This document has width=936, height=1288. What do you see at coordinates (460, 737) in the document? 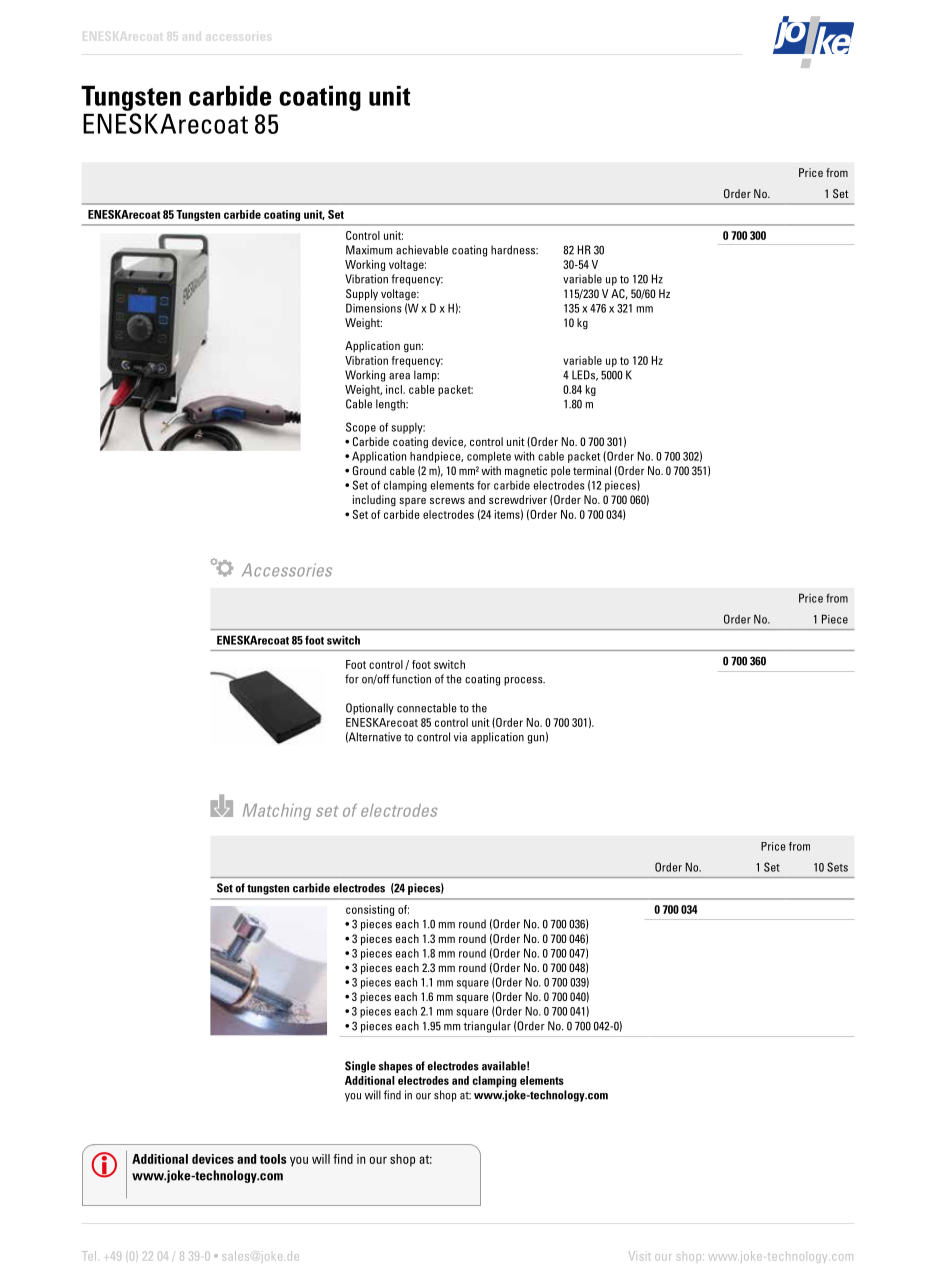
I see `via` at bounding box center [460, 737].
